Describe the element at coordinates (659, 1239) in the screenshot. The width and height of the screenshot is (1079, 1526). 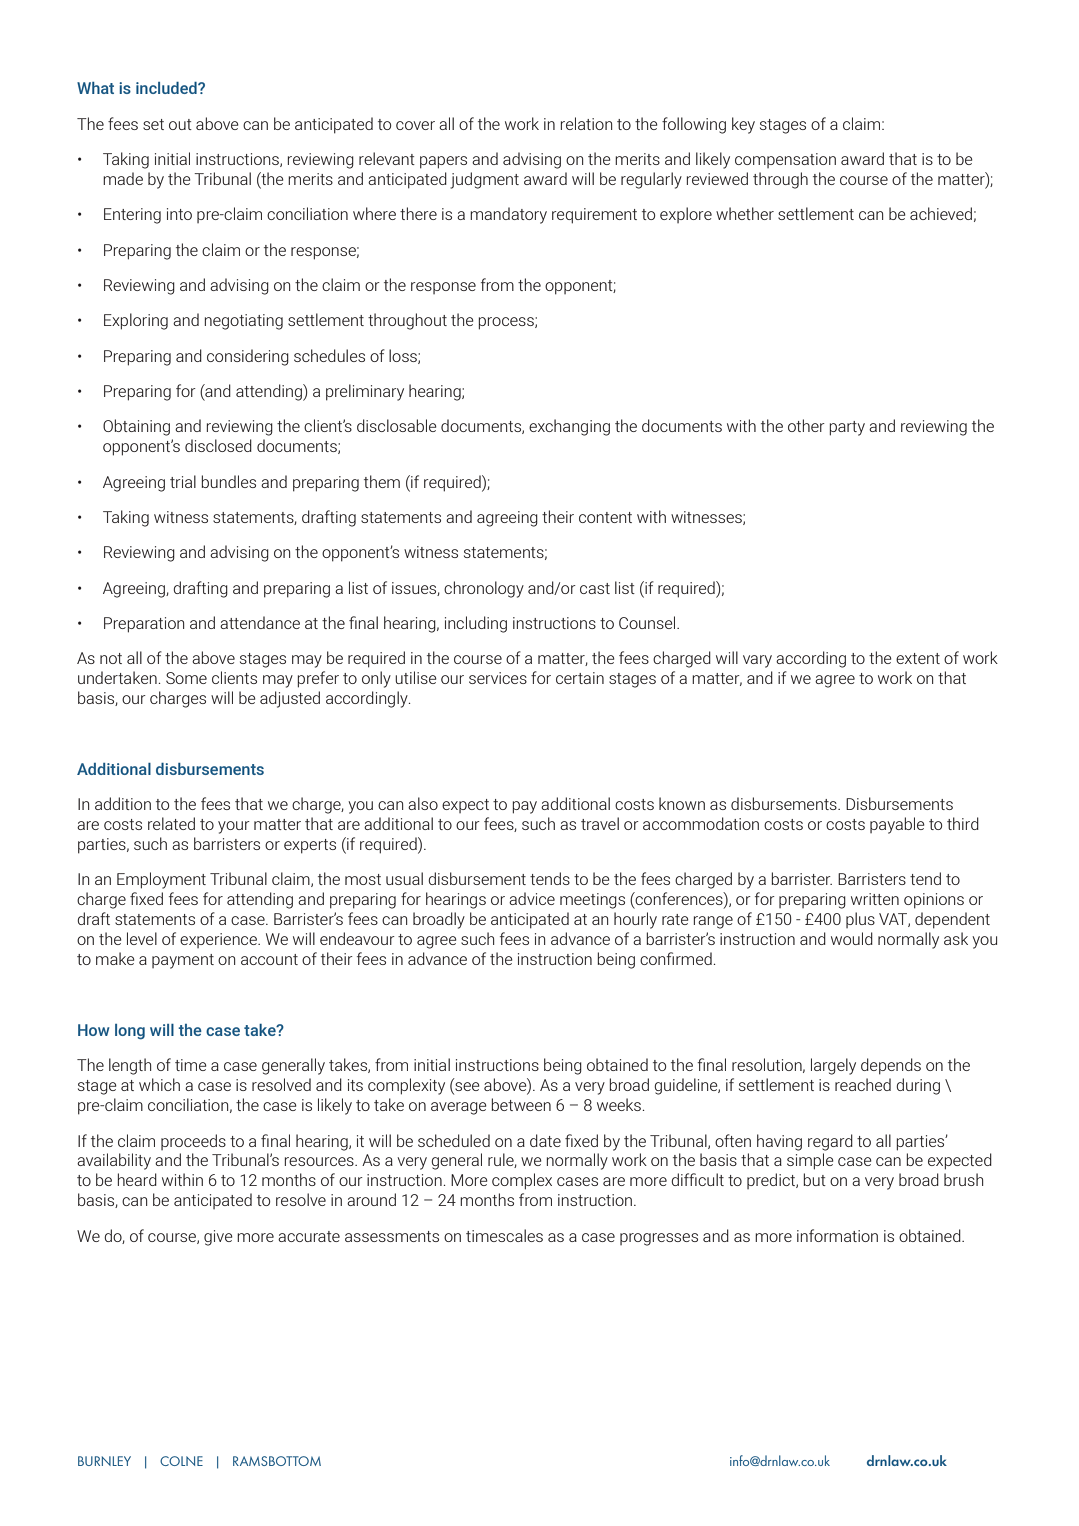
I see `progresses` at that location.
